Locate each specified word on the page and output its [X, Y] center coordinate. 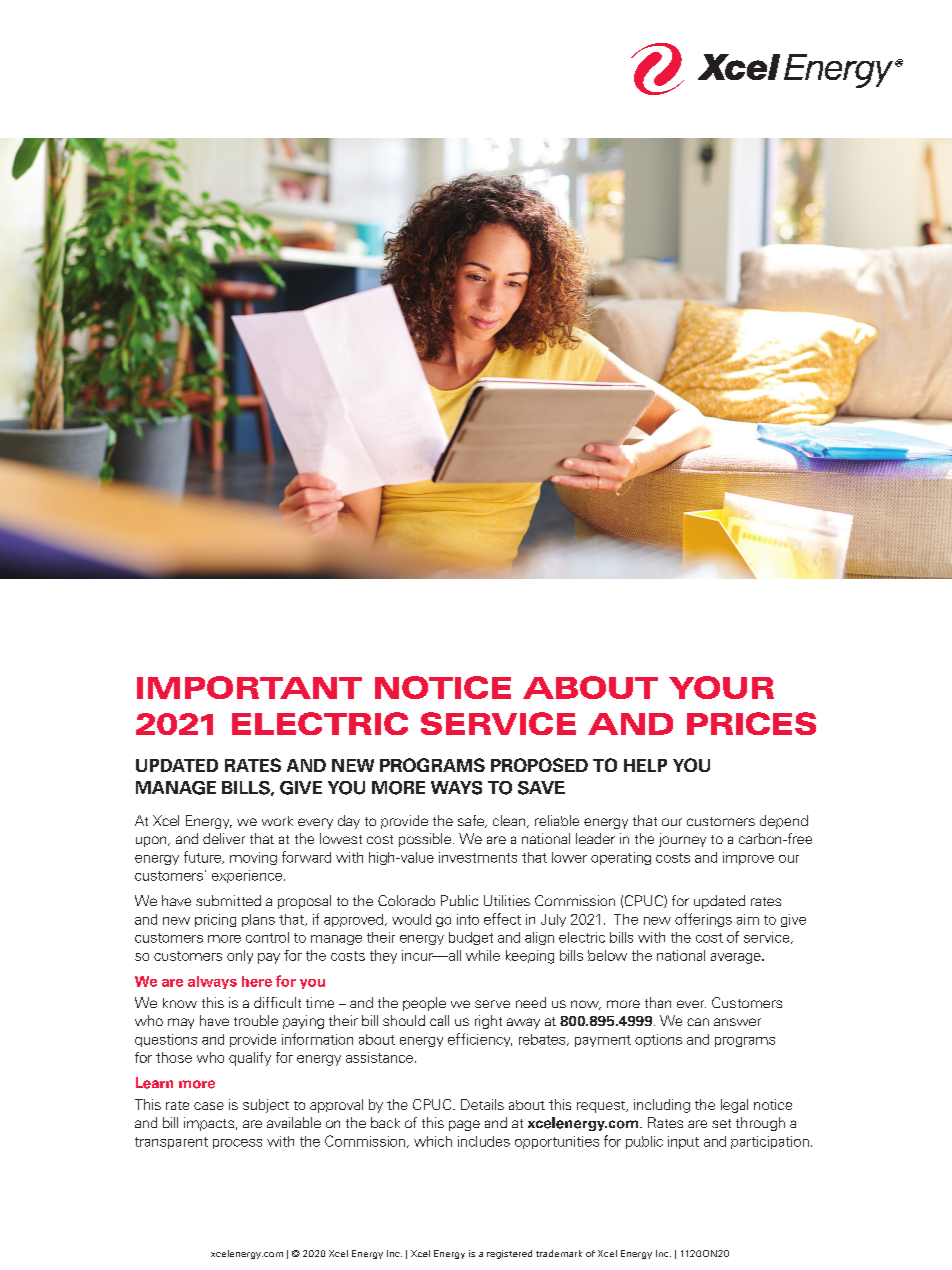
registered [509, 1254]
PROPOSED [539, 765]
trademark [559, 1253]
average [737, 958]
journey [682, 840]
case [209, 1106]
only [240, 957]
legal [734, 1106]
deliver [224, 838]
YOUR [721, 687]
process [237, 1144]
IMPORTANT [249, 687]
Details [482, 1104]
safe [472, 821]
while [483, 955]
